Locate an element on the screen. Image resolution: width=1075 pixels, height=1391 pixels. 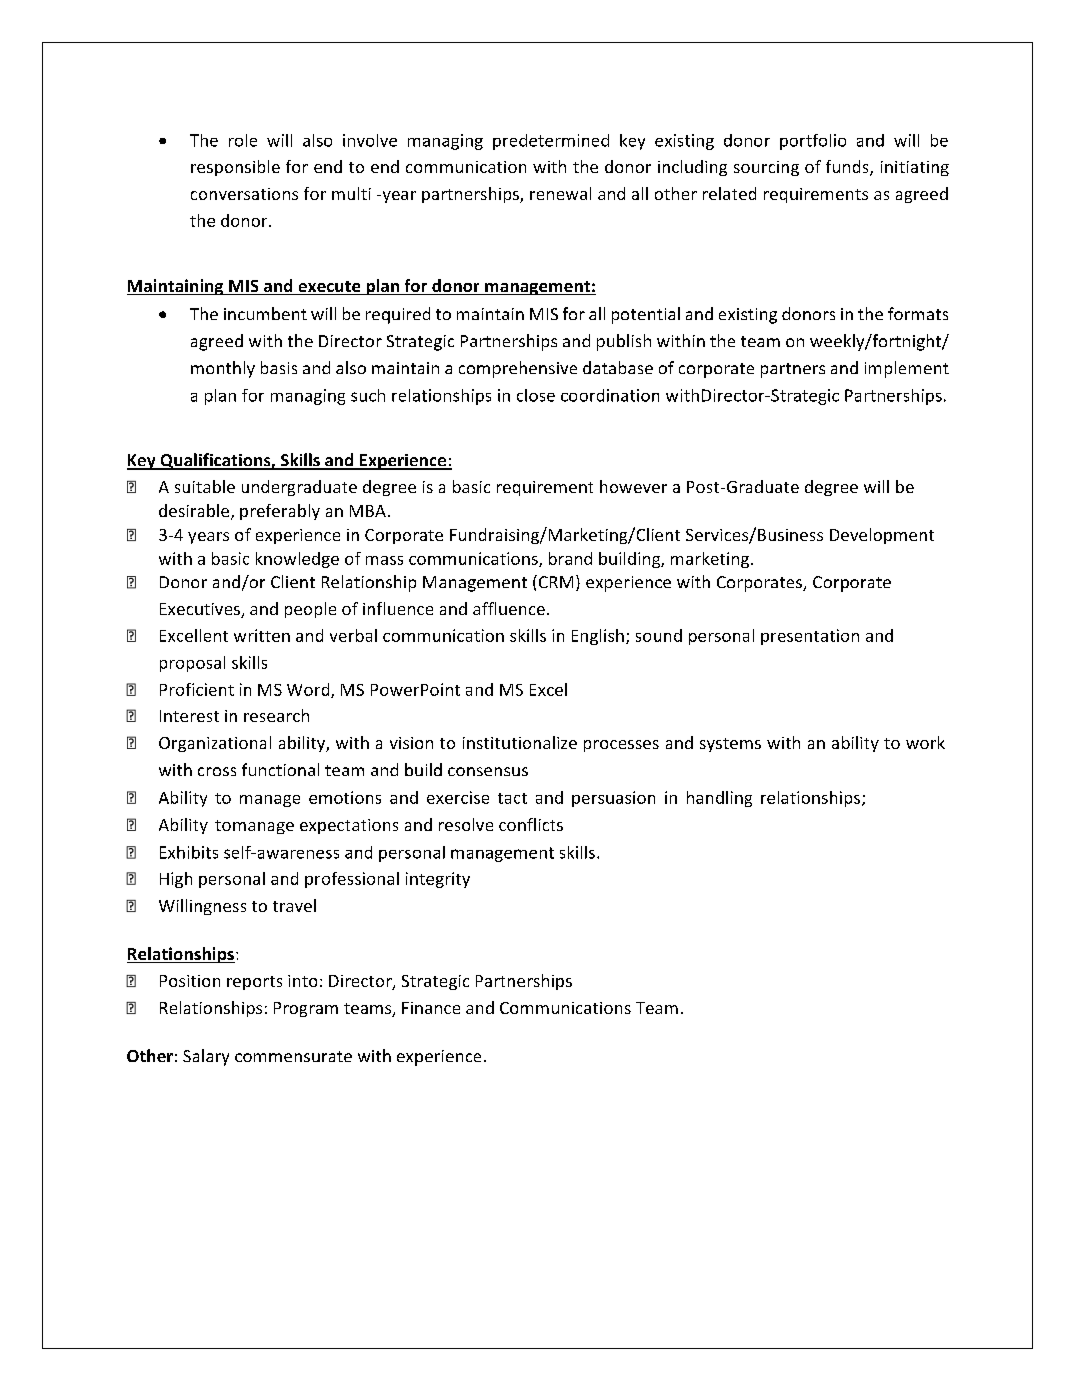
funds is located at coordinates (848, 168).
